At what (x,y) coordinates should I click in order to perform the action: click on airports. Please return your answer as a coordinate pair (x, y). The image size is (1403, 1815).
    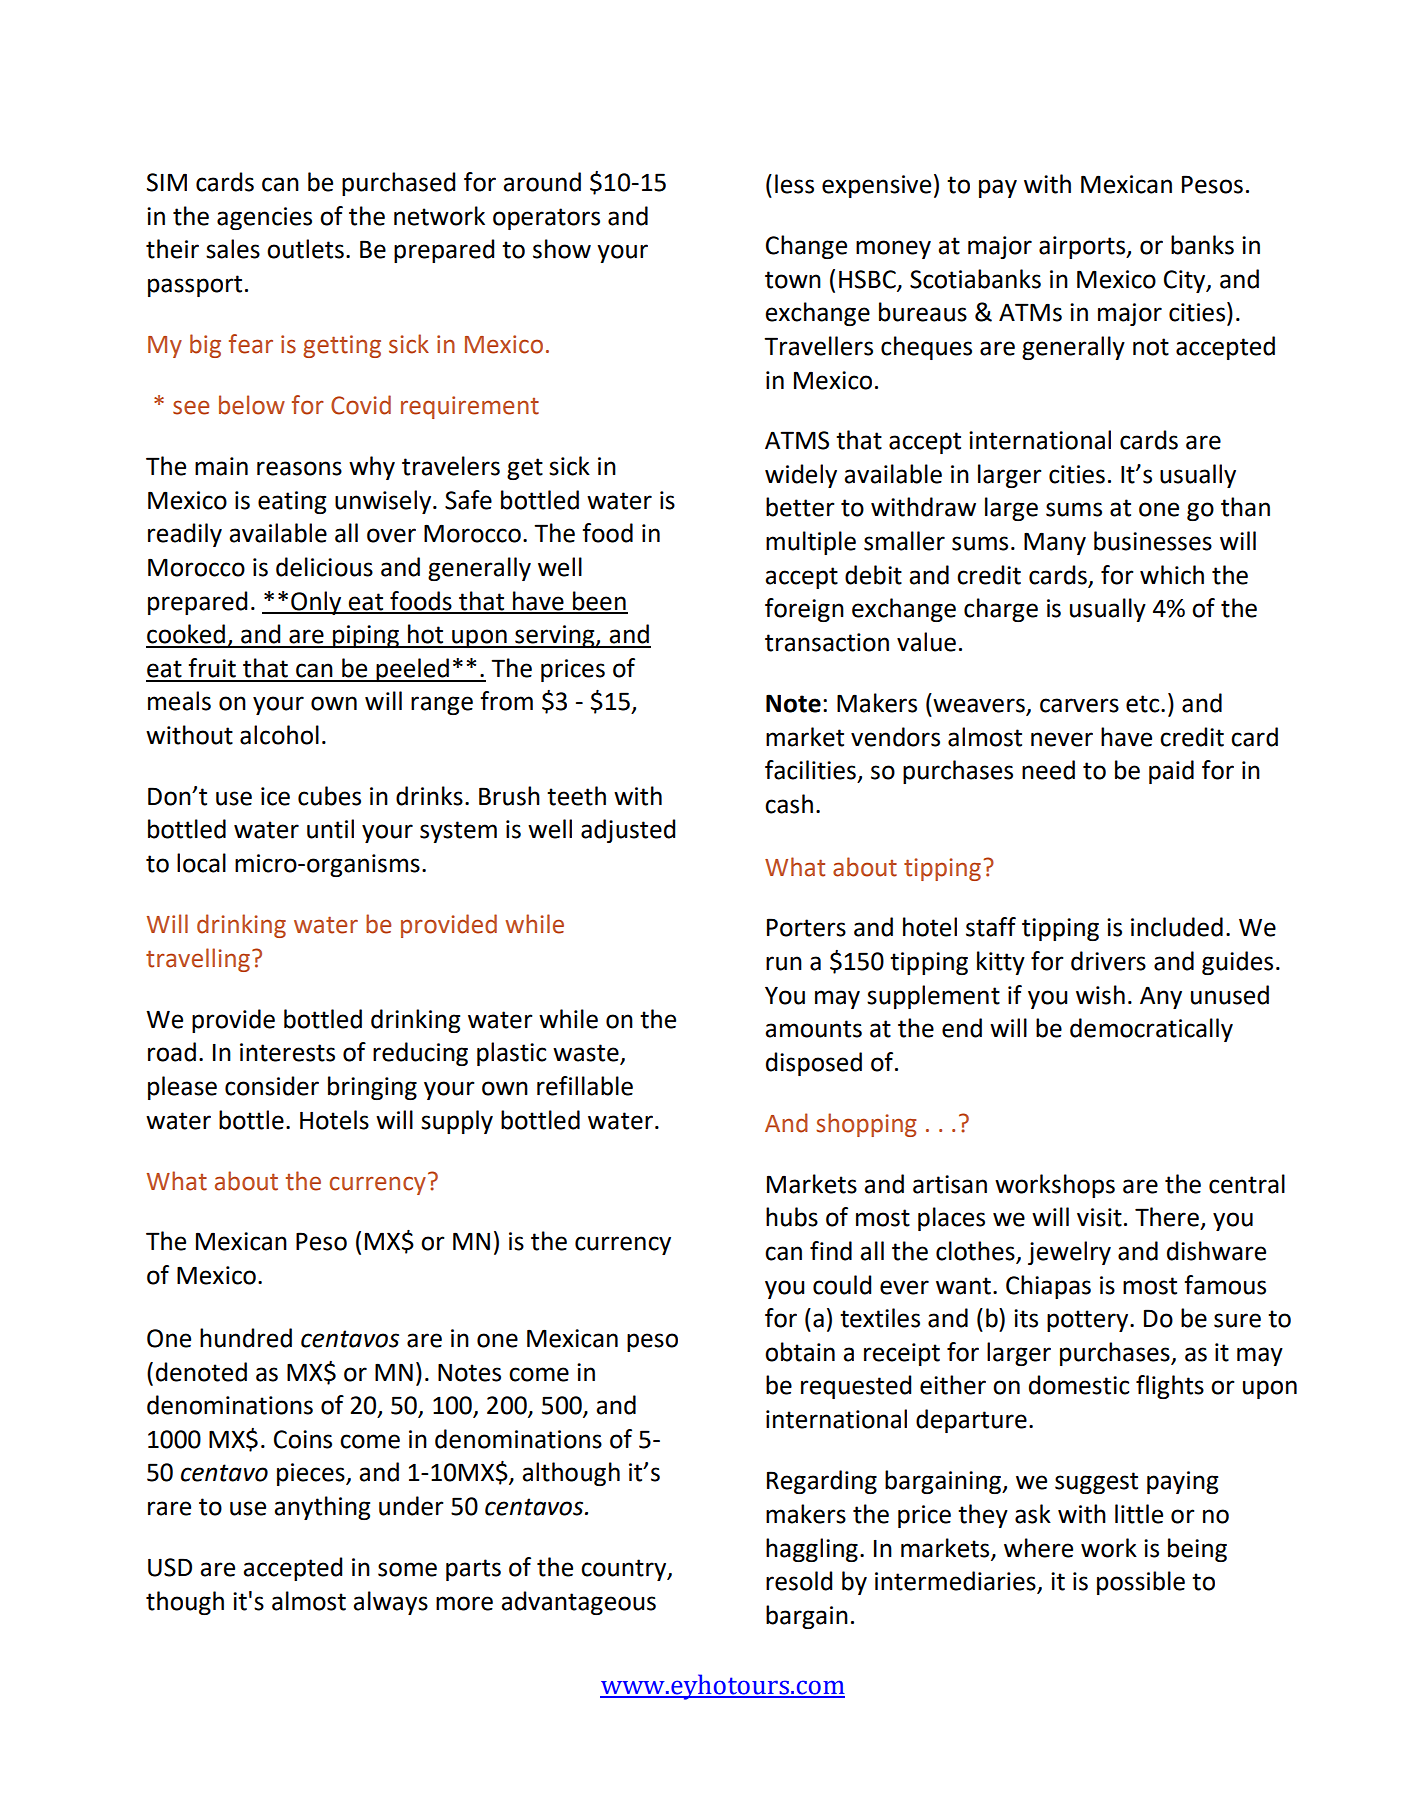
    Looking at the image, I should click on (1083, 247).
